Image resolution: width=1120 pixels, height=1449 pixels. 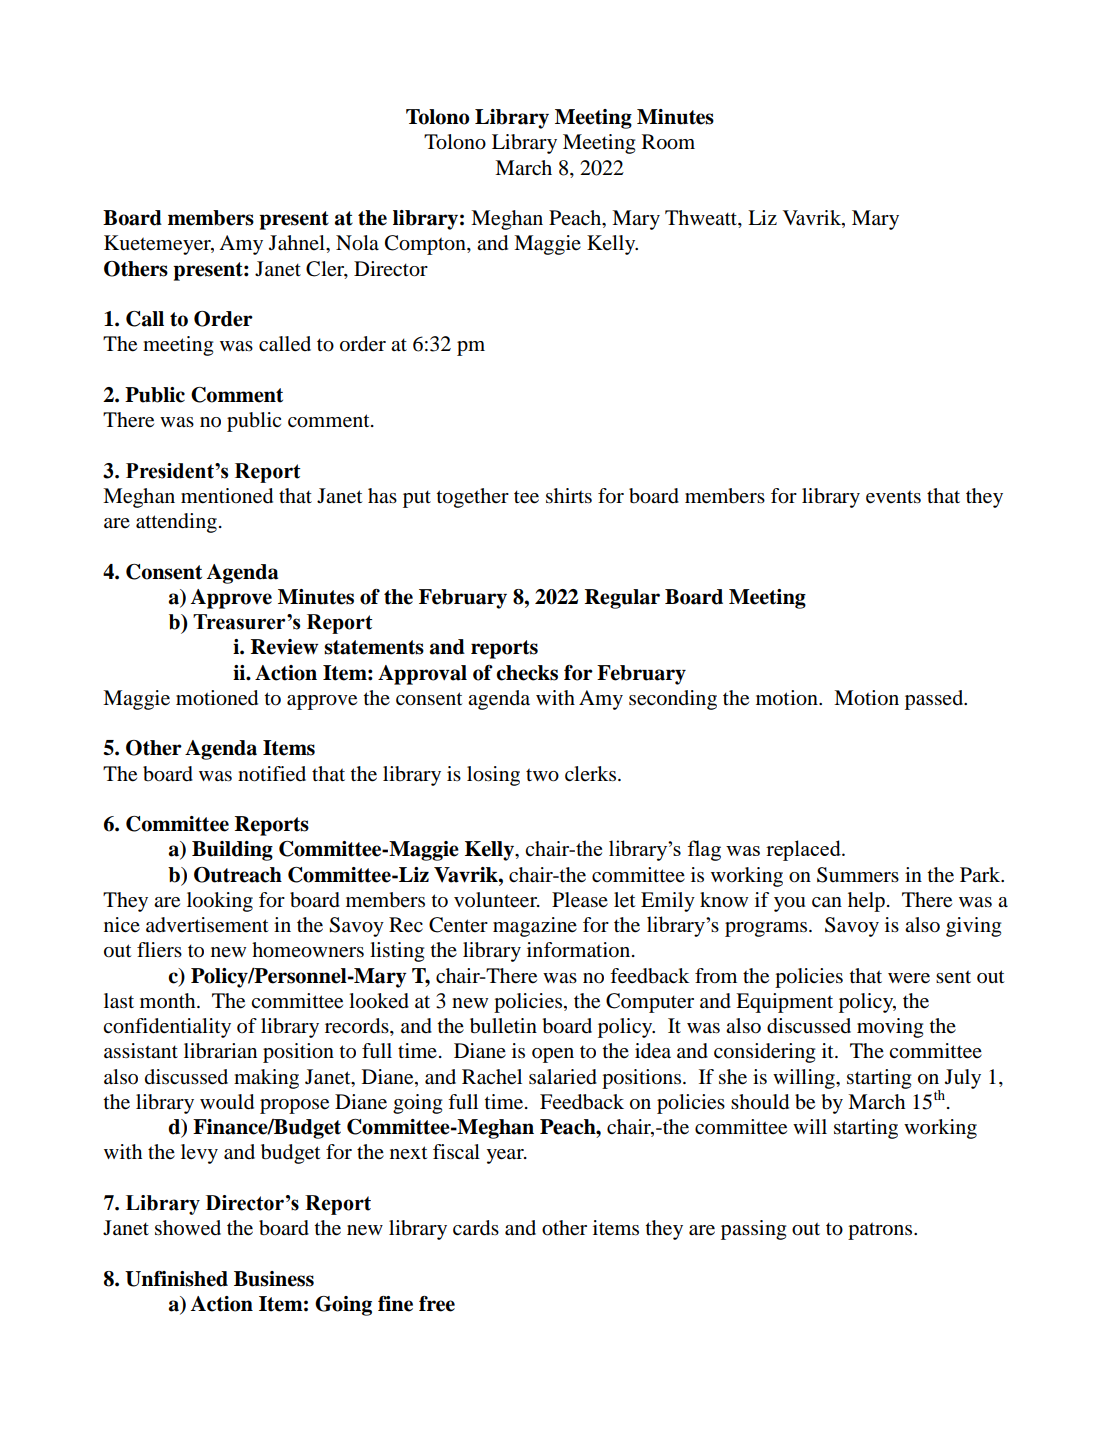 What do you see at coordinates (476, 1228) in the screenshot?
I see `cards` at bounding box center [476, 1228].
